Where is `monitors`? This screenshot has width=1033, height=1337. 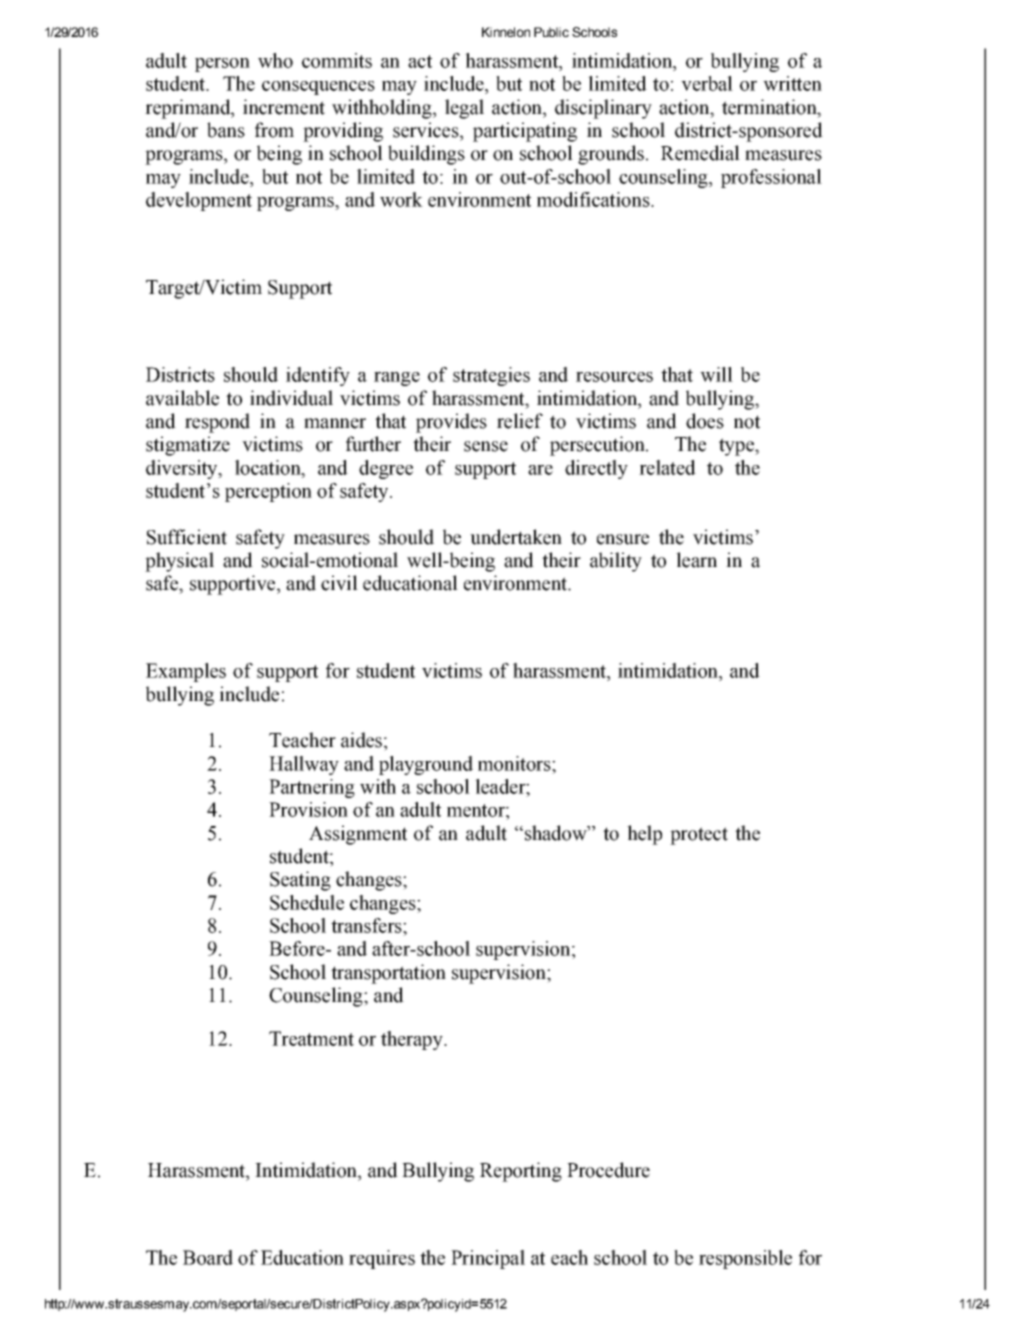 monitors is located at coordinates (515, 763).
